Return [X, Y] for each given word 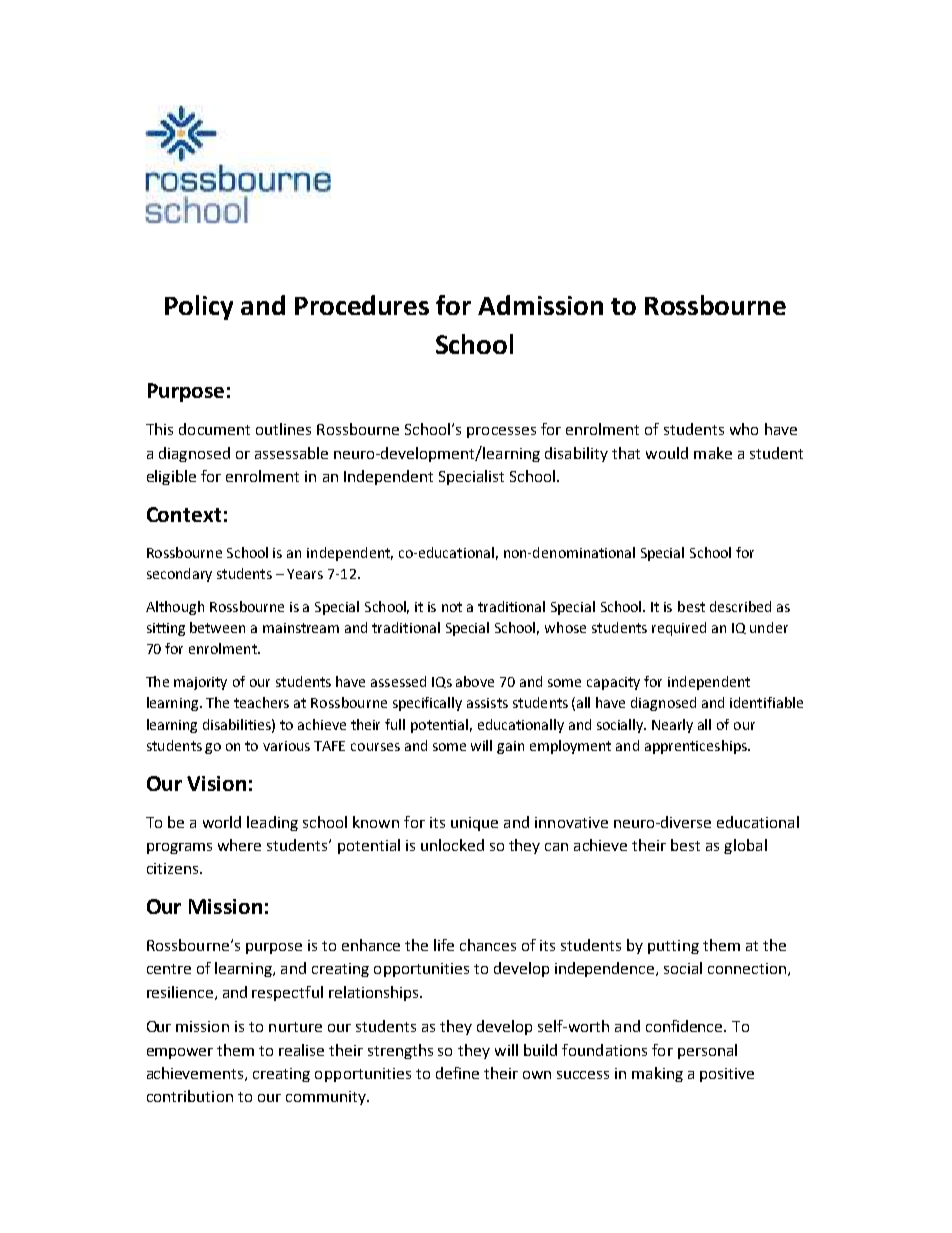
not [452, 607]
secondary [179, 575]
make [713, 453]
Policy [199, 307]
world [222, 822]
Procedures [362, 305]
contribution [190, 1096]
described [740, 606]
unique [474, 824]
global [745, 846]
